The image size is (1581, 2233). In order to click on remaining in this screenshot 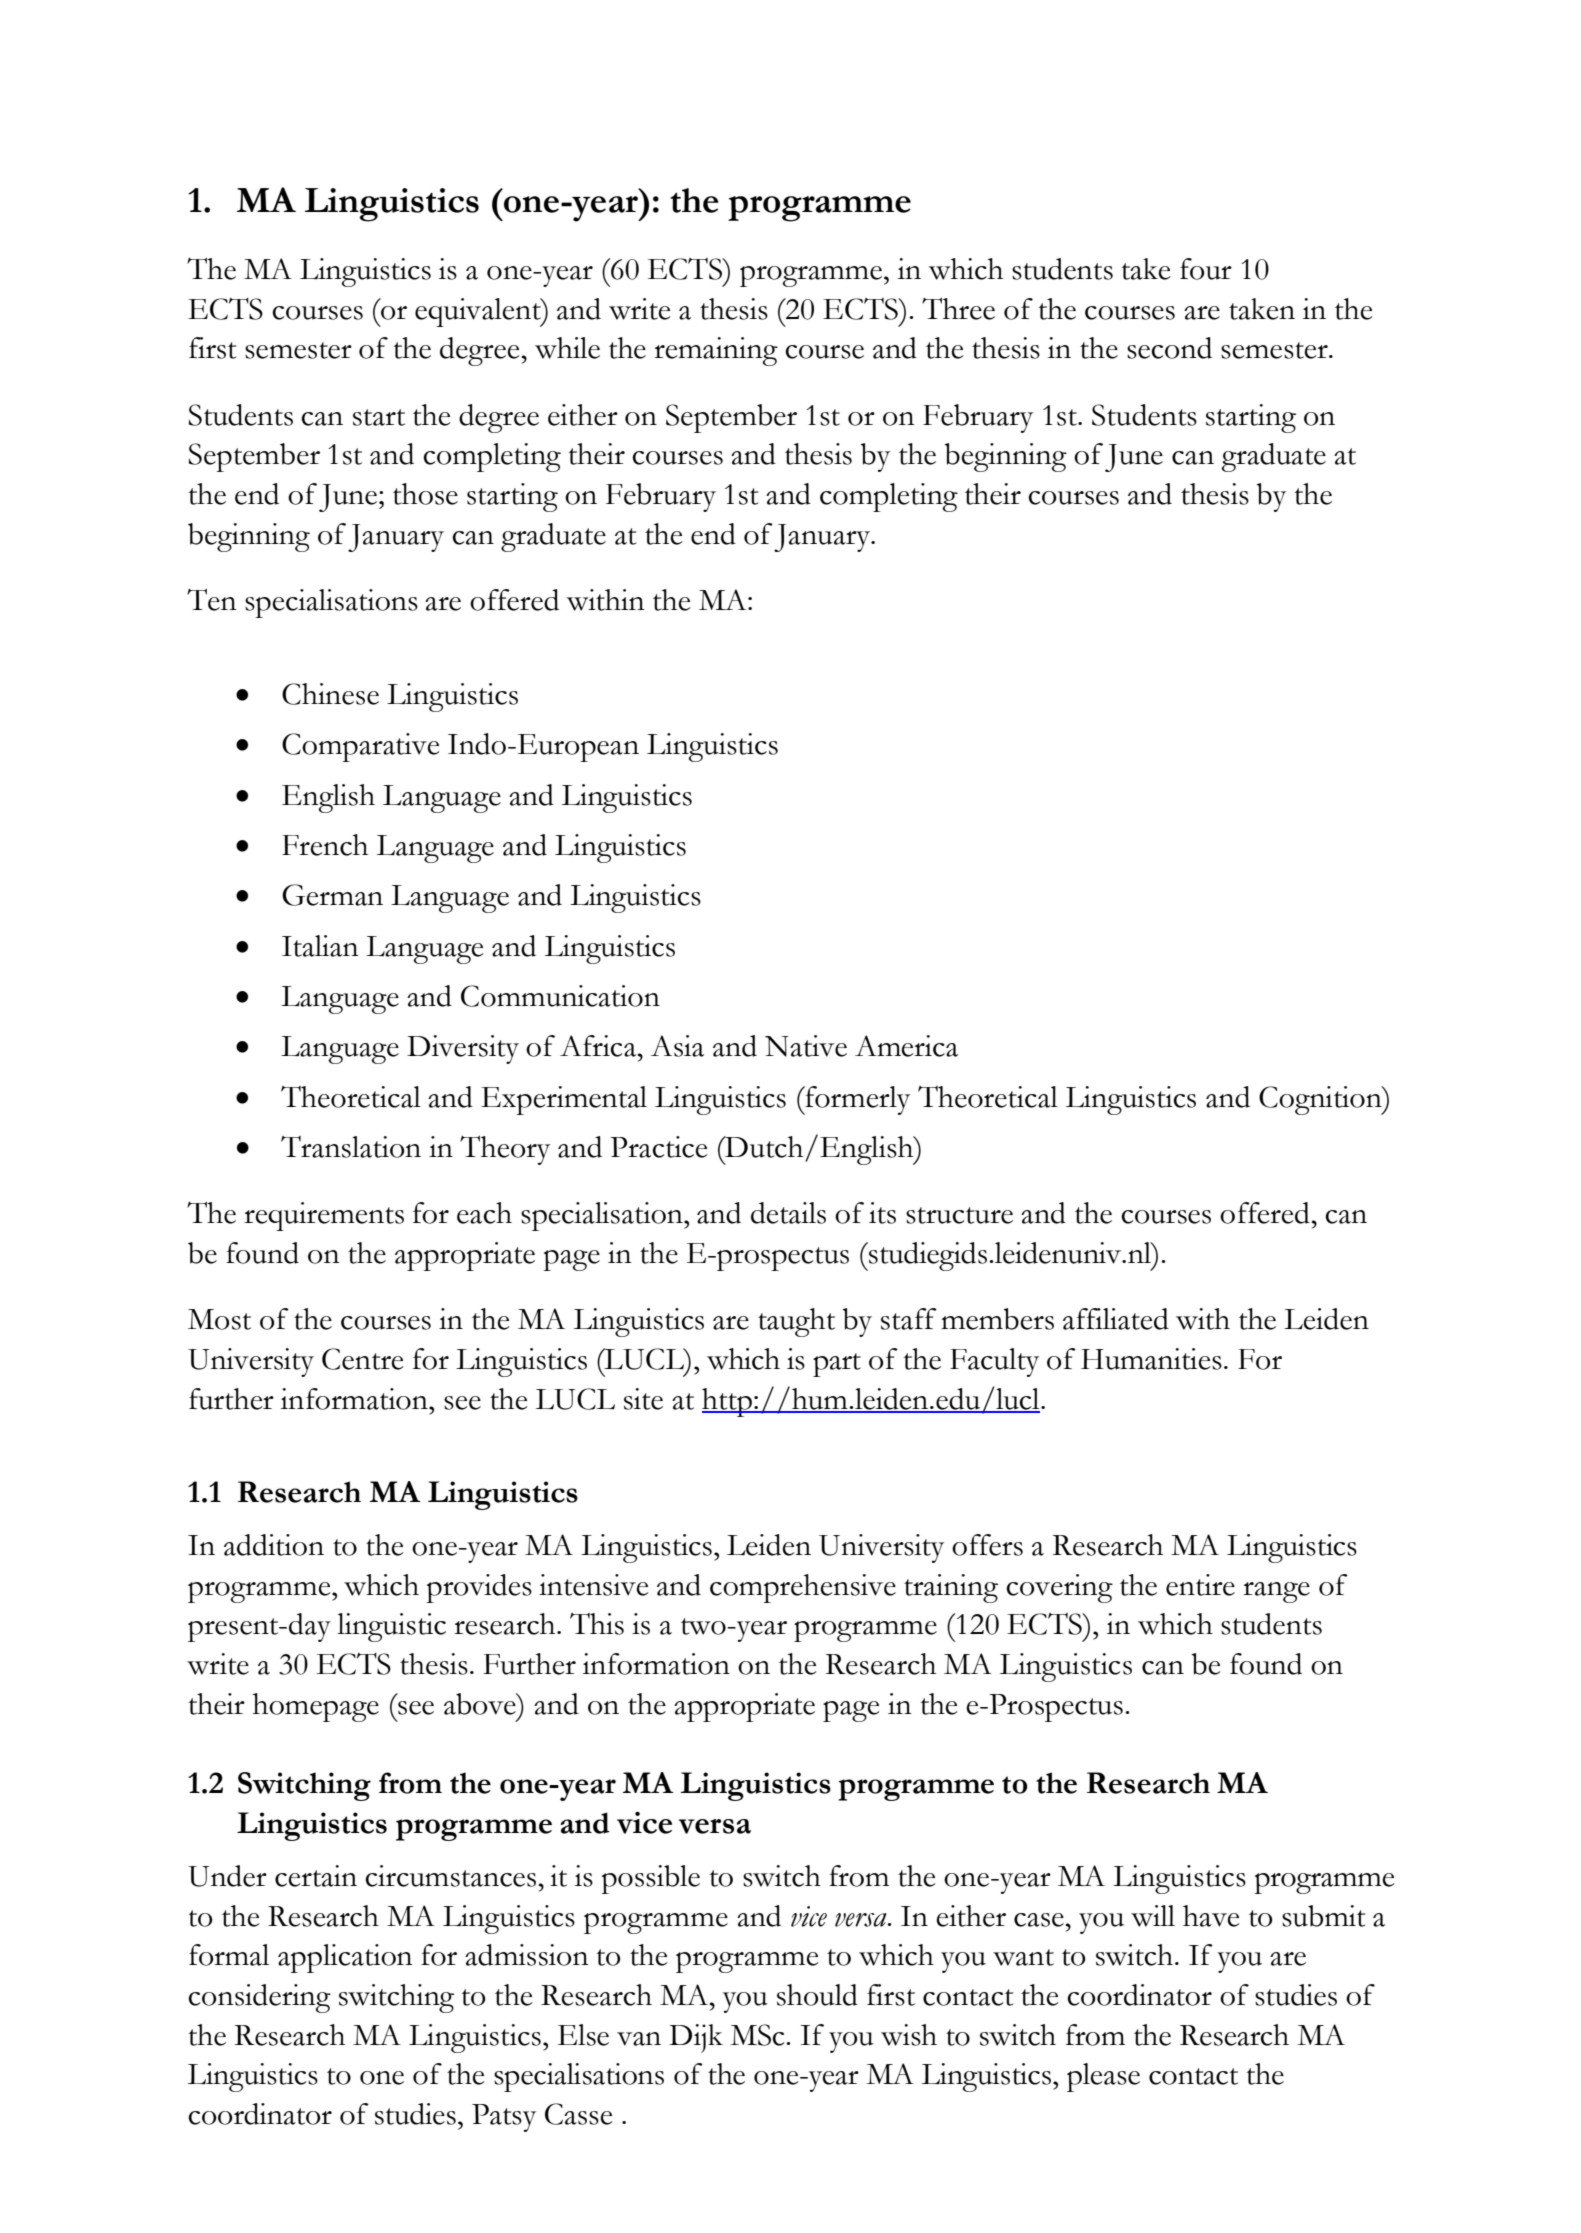, I will do `click(716, 351)`.
